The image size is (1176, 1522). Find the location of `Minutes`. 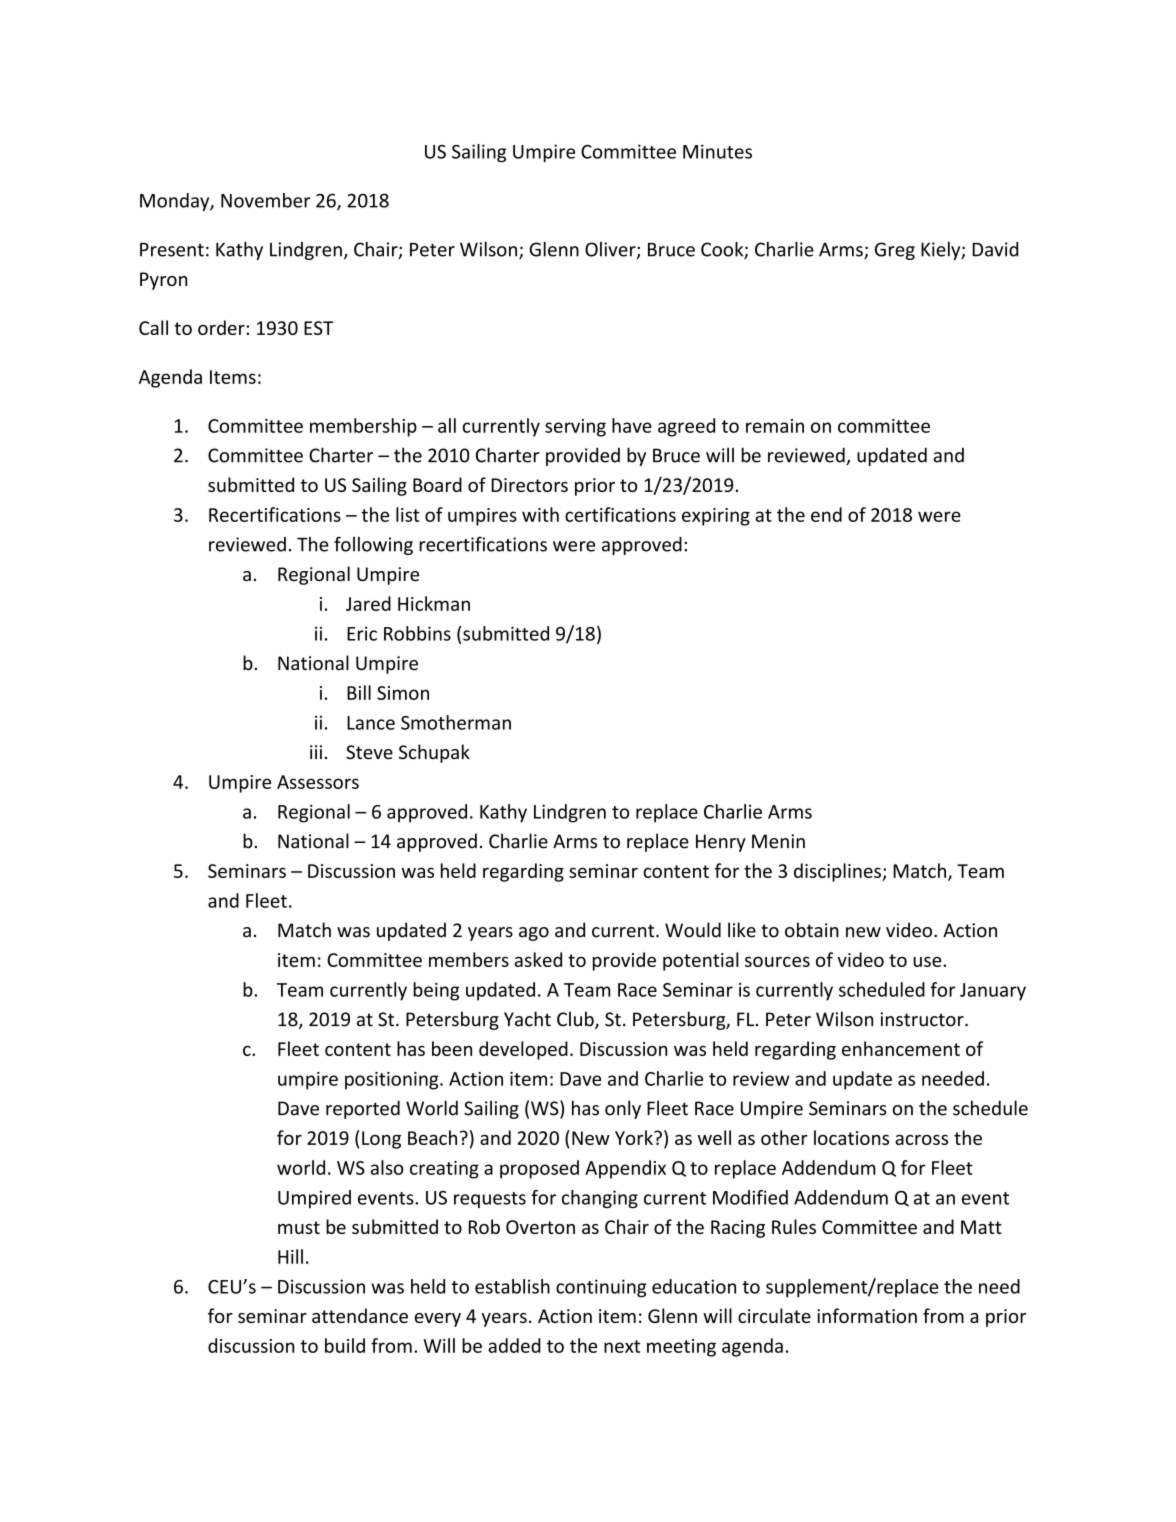

Minutes is located at coordinates (717, 151).
